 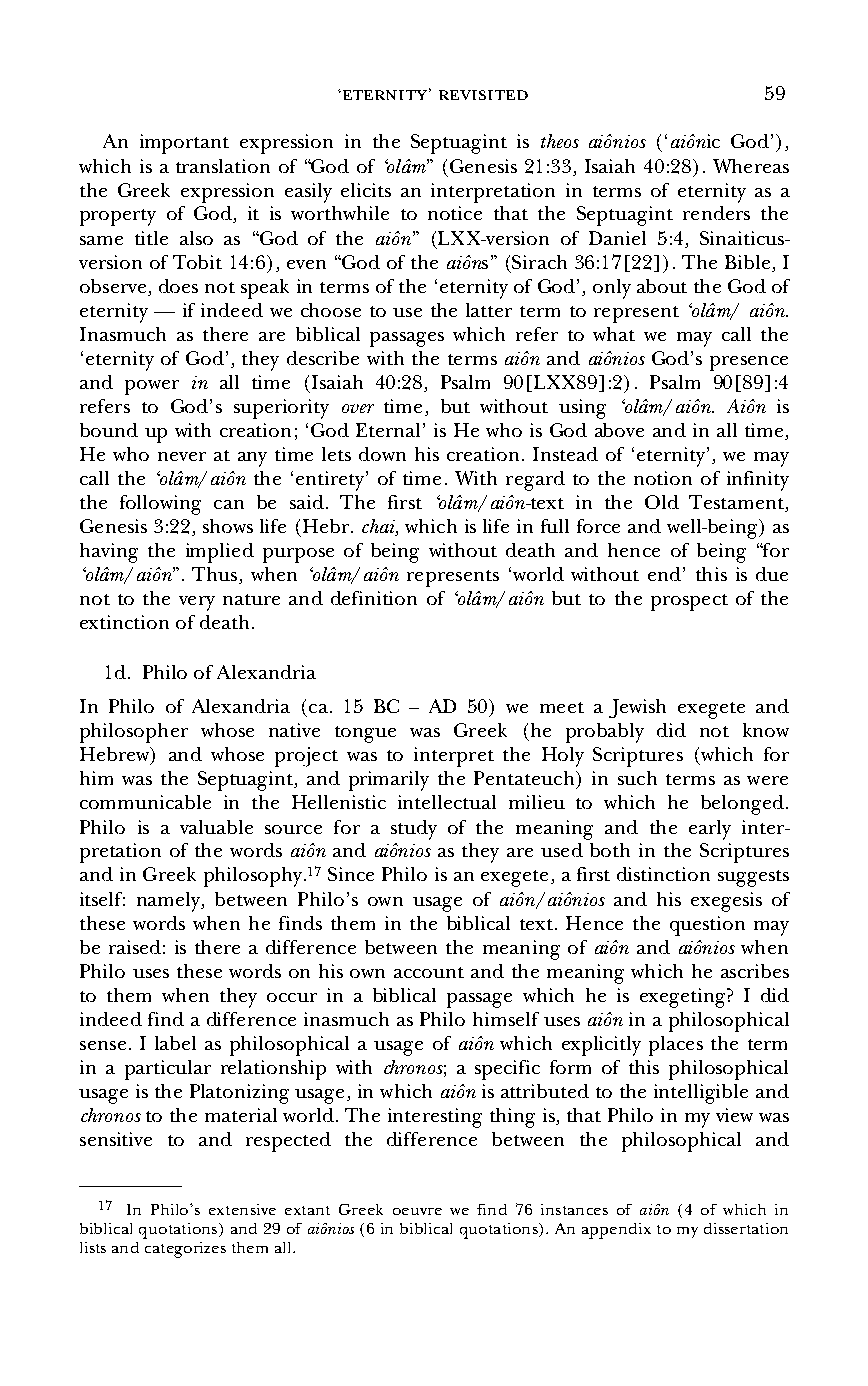 I want to click on oeuvre, so click(x=417, y=1211).
